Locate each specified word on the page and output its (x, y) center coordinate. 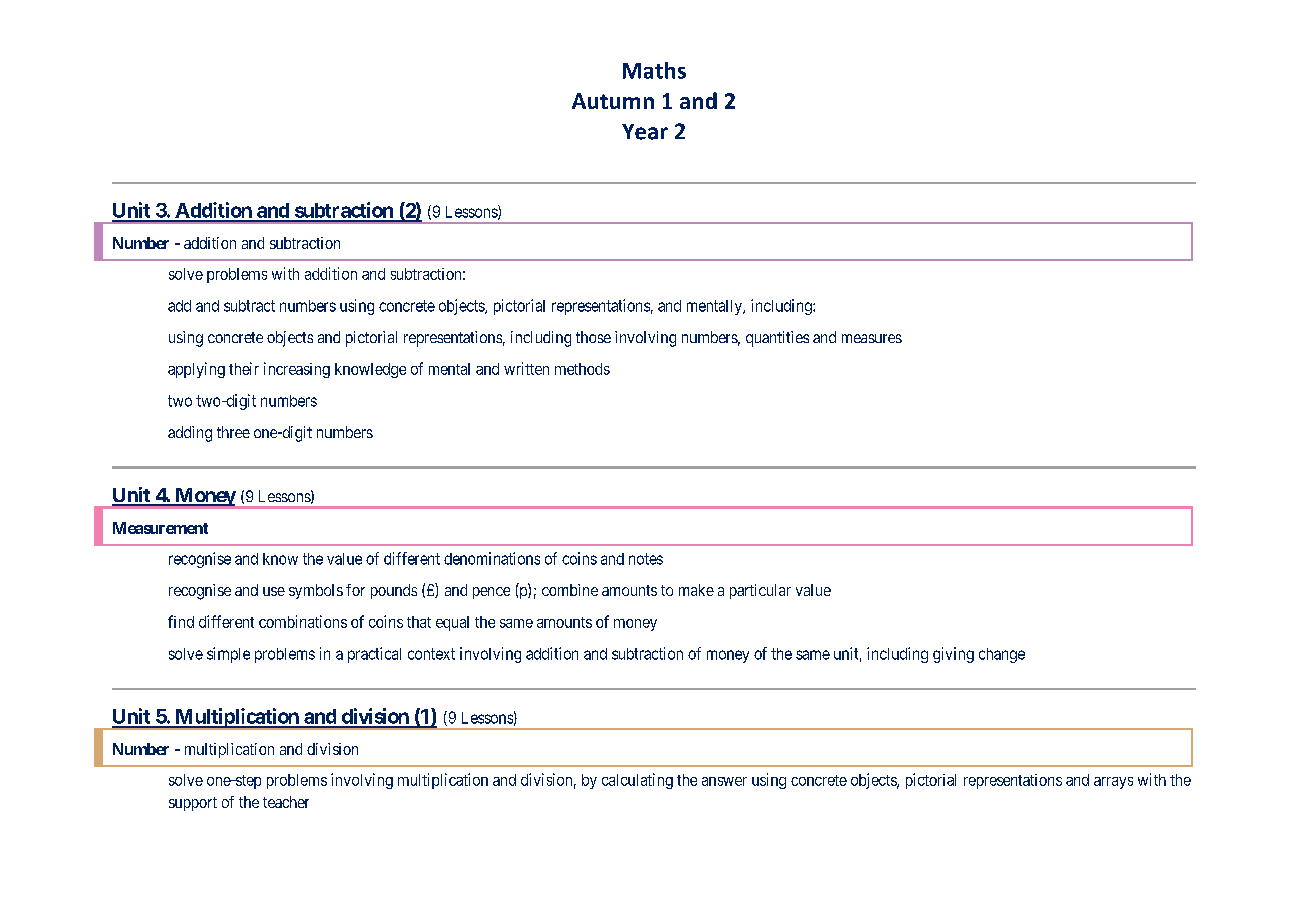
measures (872, 338)
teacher (286, 802)
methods (582, 369)
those (593, 337)
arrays (1113, 783)
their (244, 368)
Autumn (613, 101)
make (696, 590)
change (1002, 655)
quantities (777, 339)
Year (645, 132)
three (233, 432)
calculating (637, 781)
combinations (303, 621)
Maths (654, 70)
